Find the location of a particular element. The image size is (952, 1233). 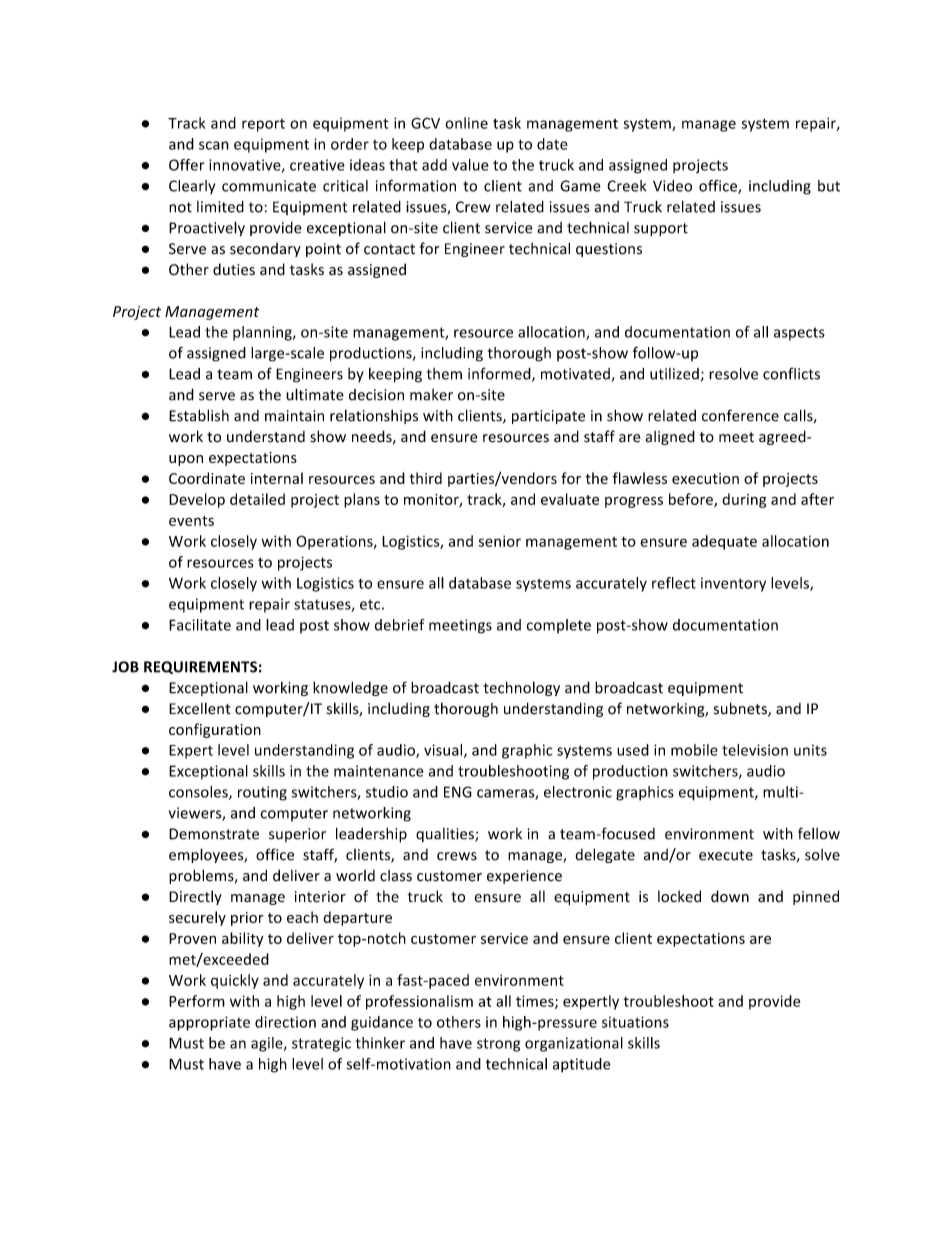

Demonstrate is located at coordinates (214, 834).
